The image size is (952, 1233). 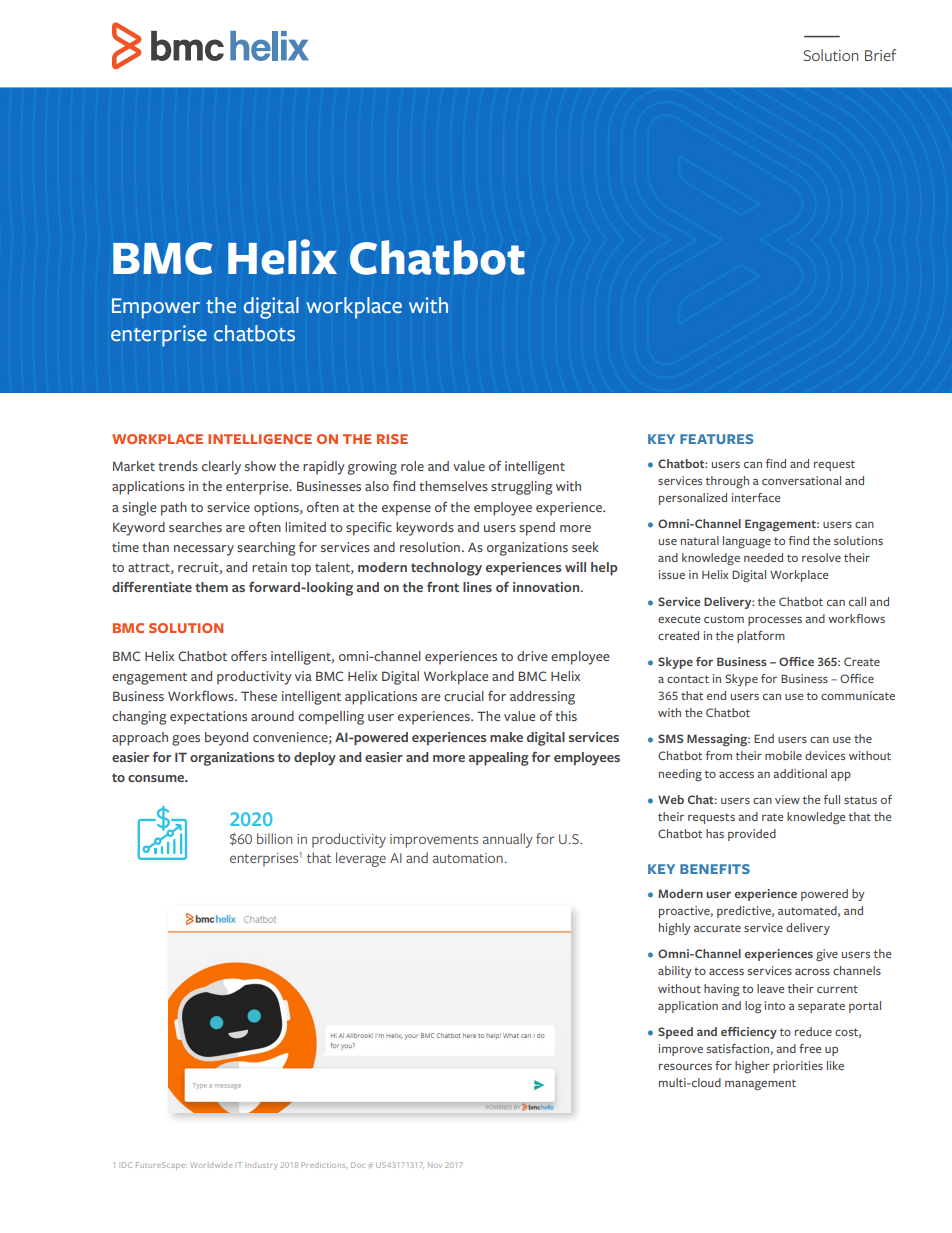 What do you see at coordinates (358, 1165) in the screenshot?
I see `Doc` at bounding box center [358, 1165].
